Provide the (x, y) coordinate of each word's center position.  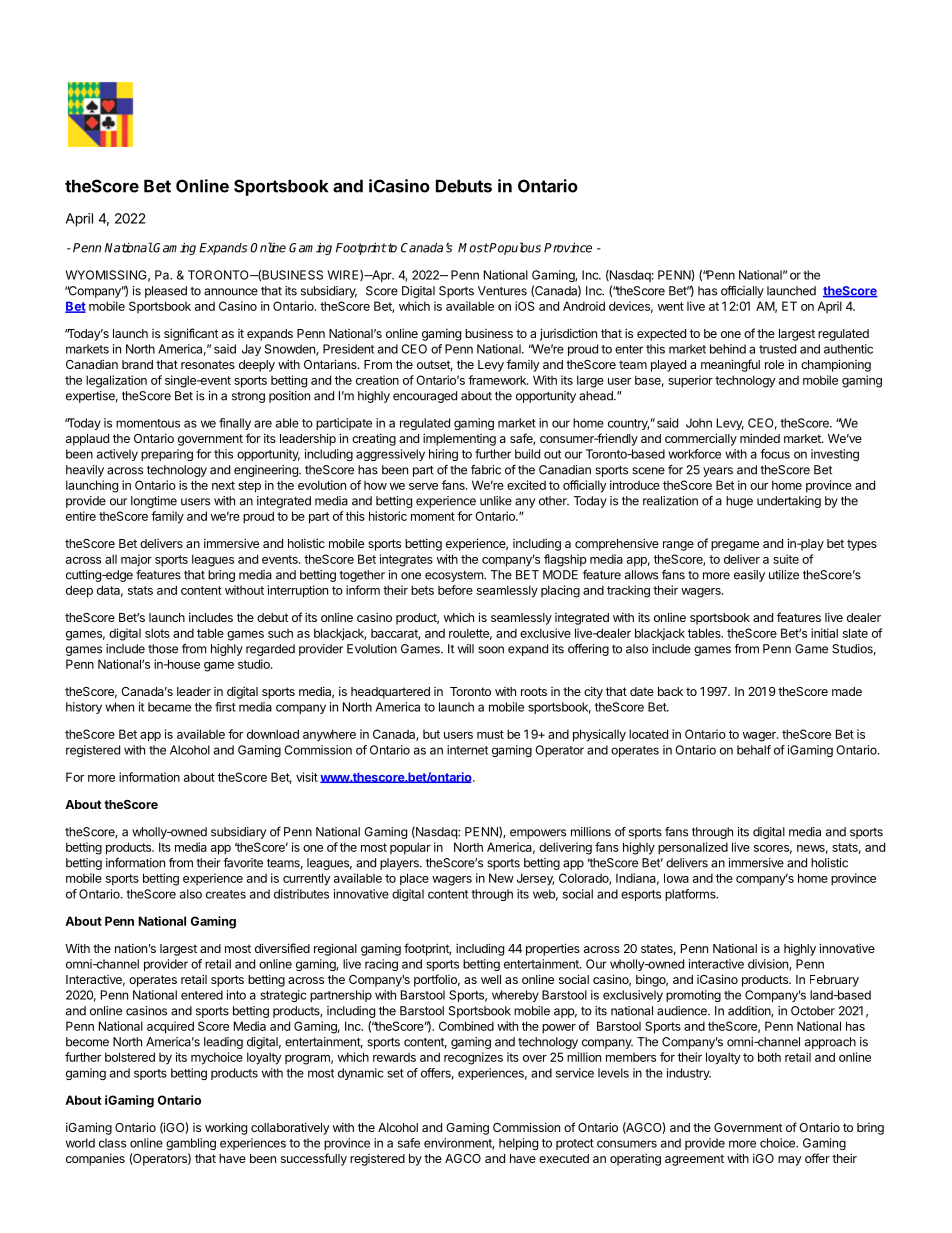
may (790, 1161)
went (671, 306)
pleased (166, 292)
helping (518, 1144)
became (169, 707)
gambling (191, 1144)
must (490, 734)
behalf (754, 750)
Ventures (502, 291)
